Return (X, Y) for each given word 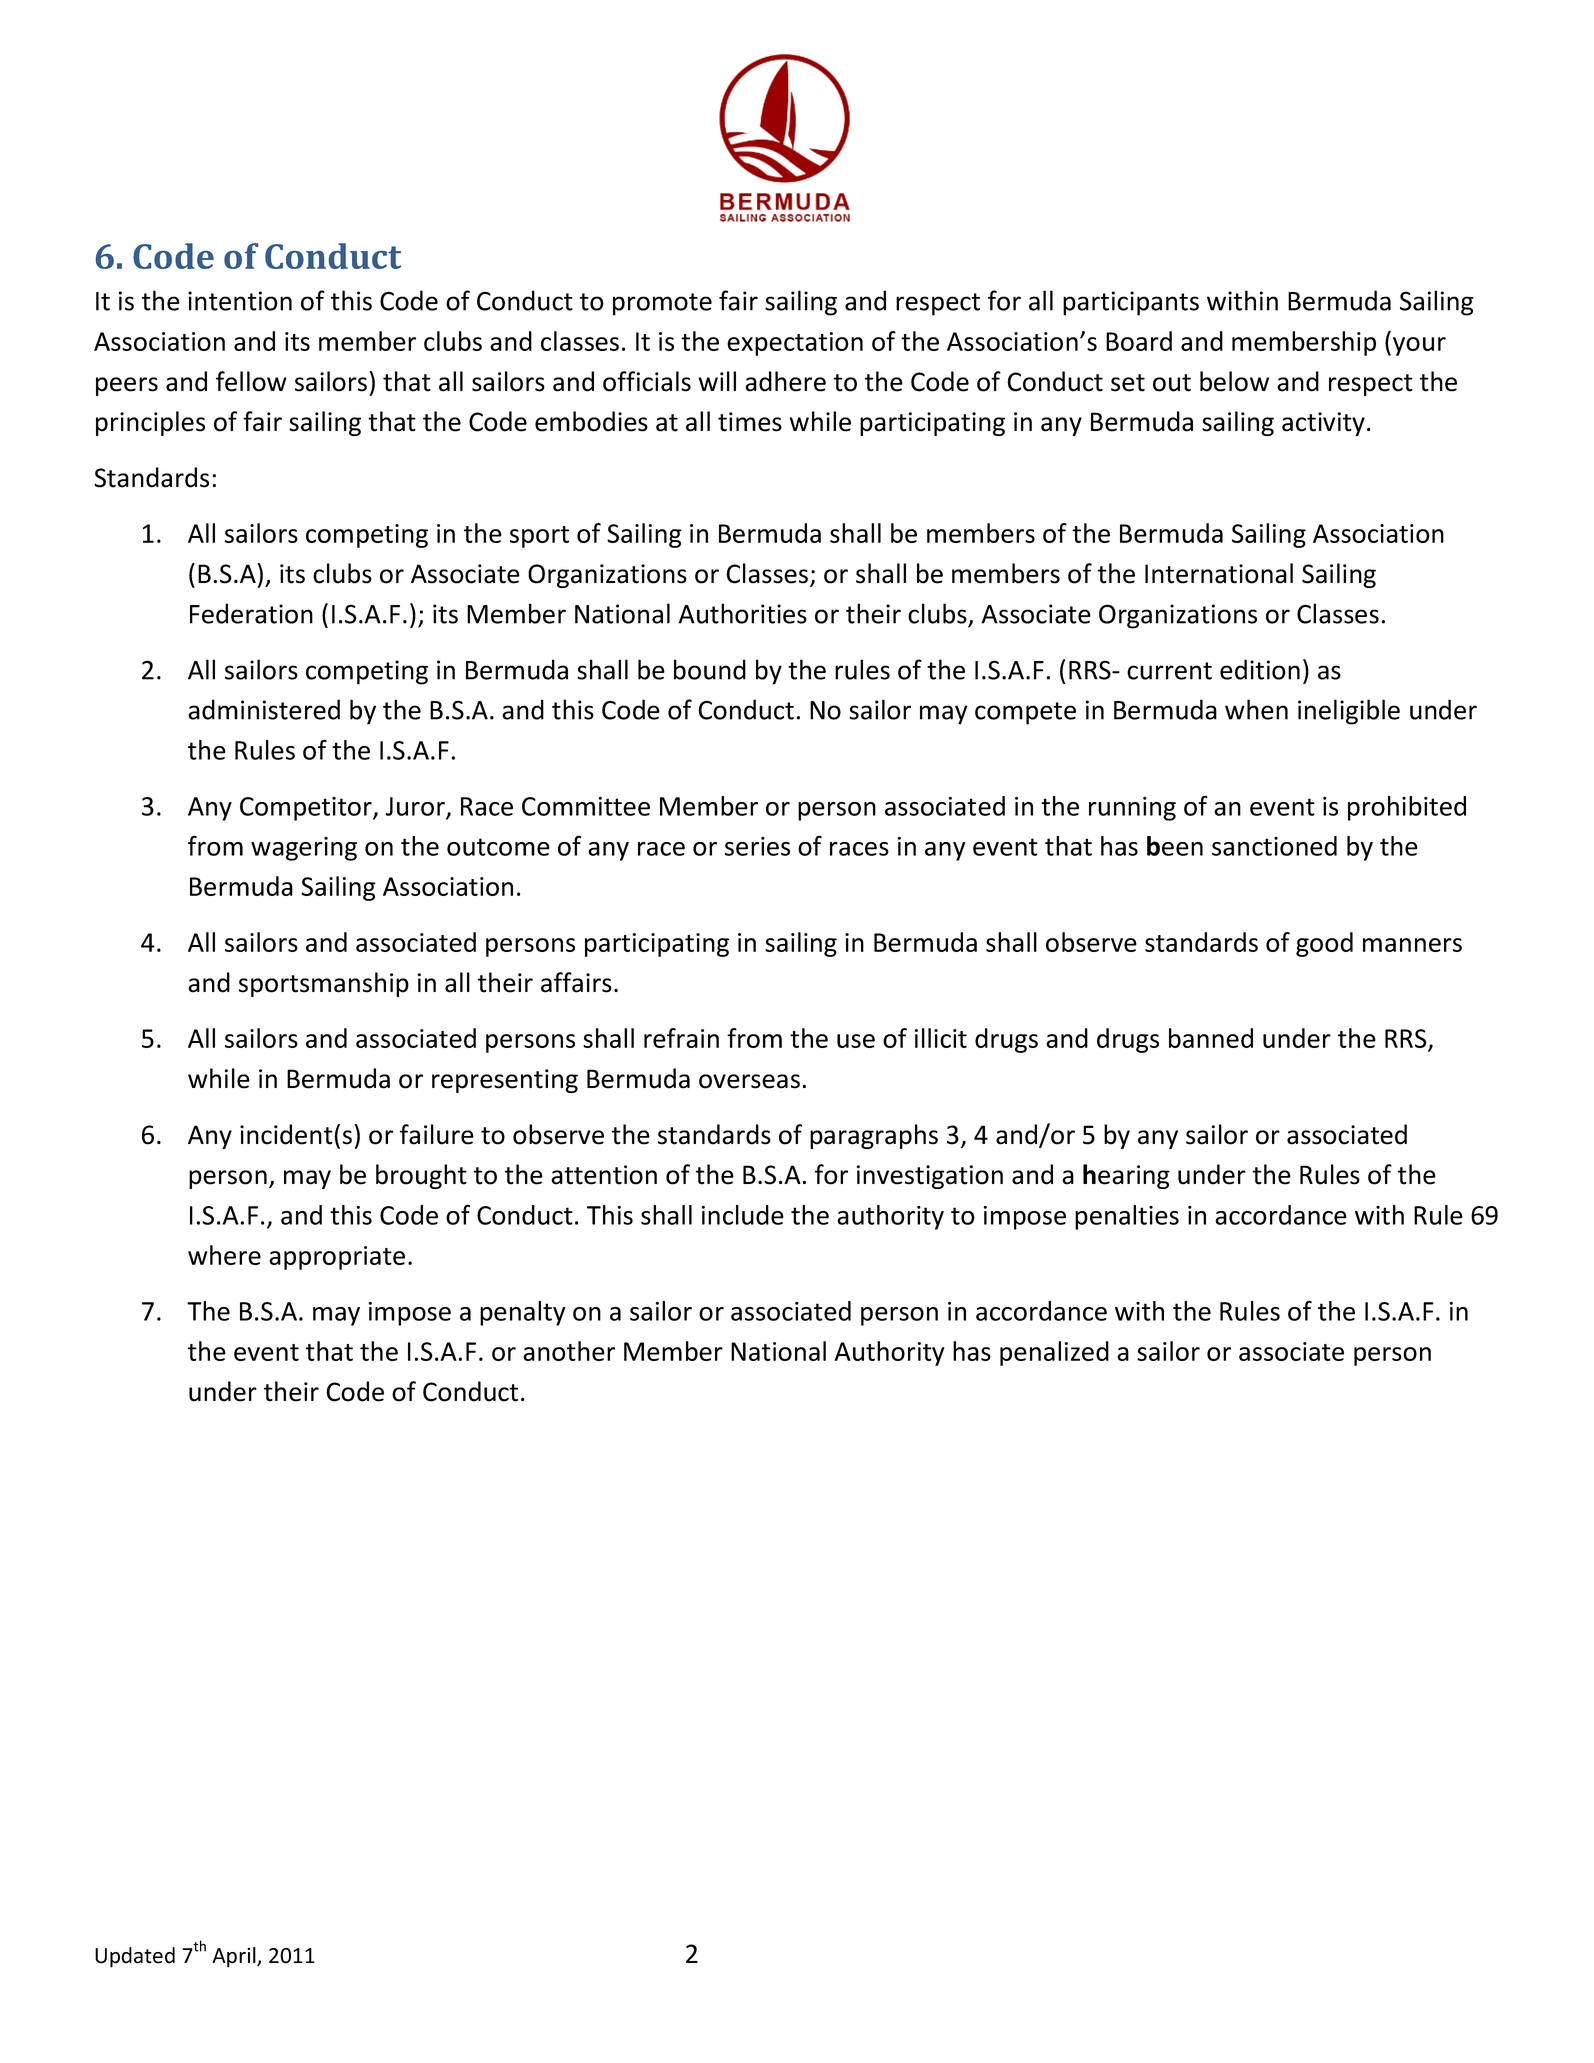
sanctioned (1274, 846)
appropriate (337, 1258)
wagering (304, 849)
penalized (1054, 1353)
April (235, 1957)
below (1234, 381)
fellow (251, 381)
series (757, 846)
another (569, 1351)
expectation (795, 344)
